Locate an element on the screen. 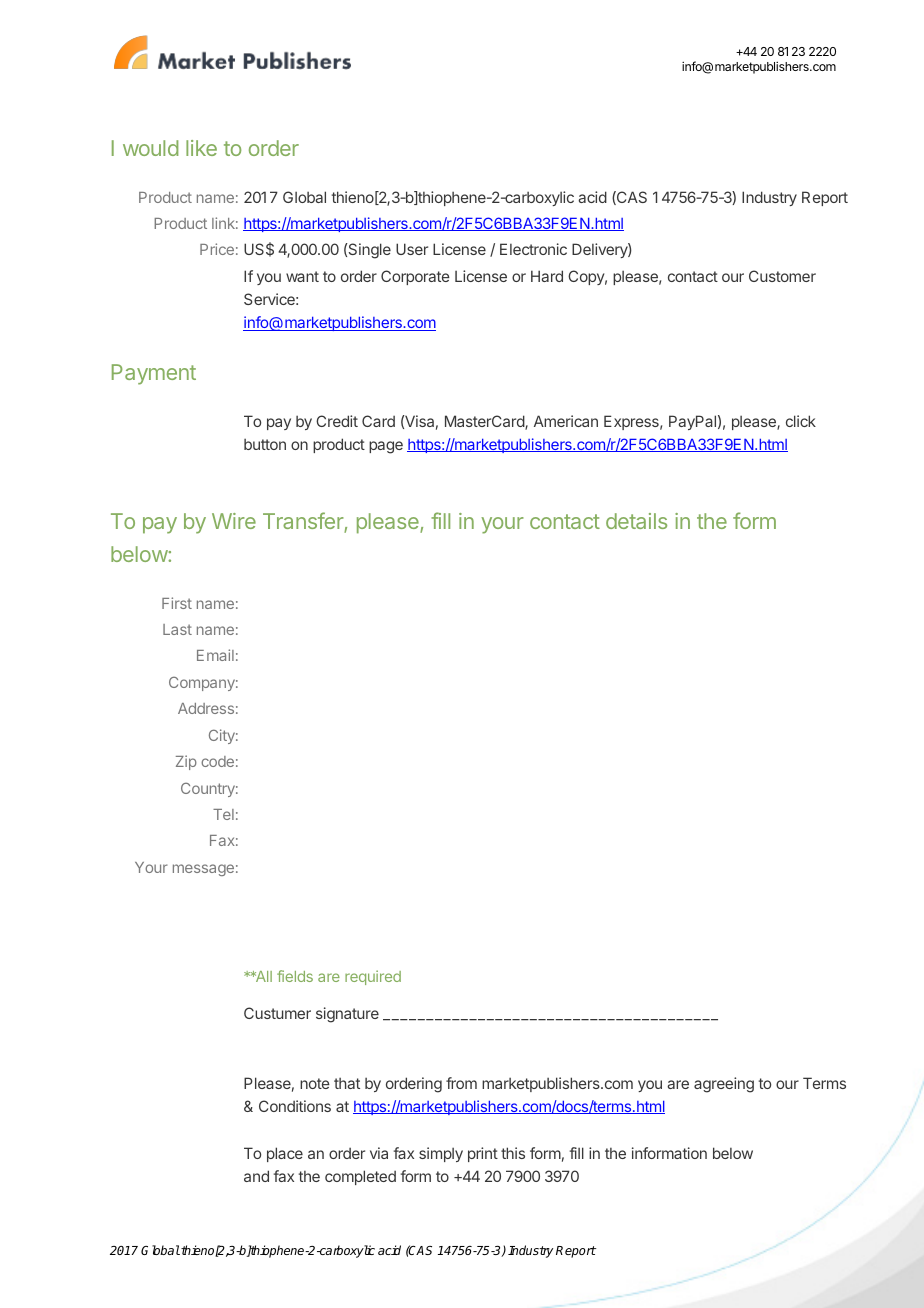 The image size is (924, 1308). agreeing is located at coordinates (724, 1085).
